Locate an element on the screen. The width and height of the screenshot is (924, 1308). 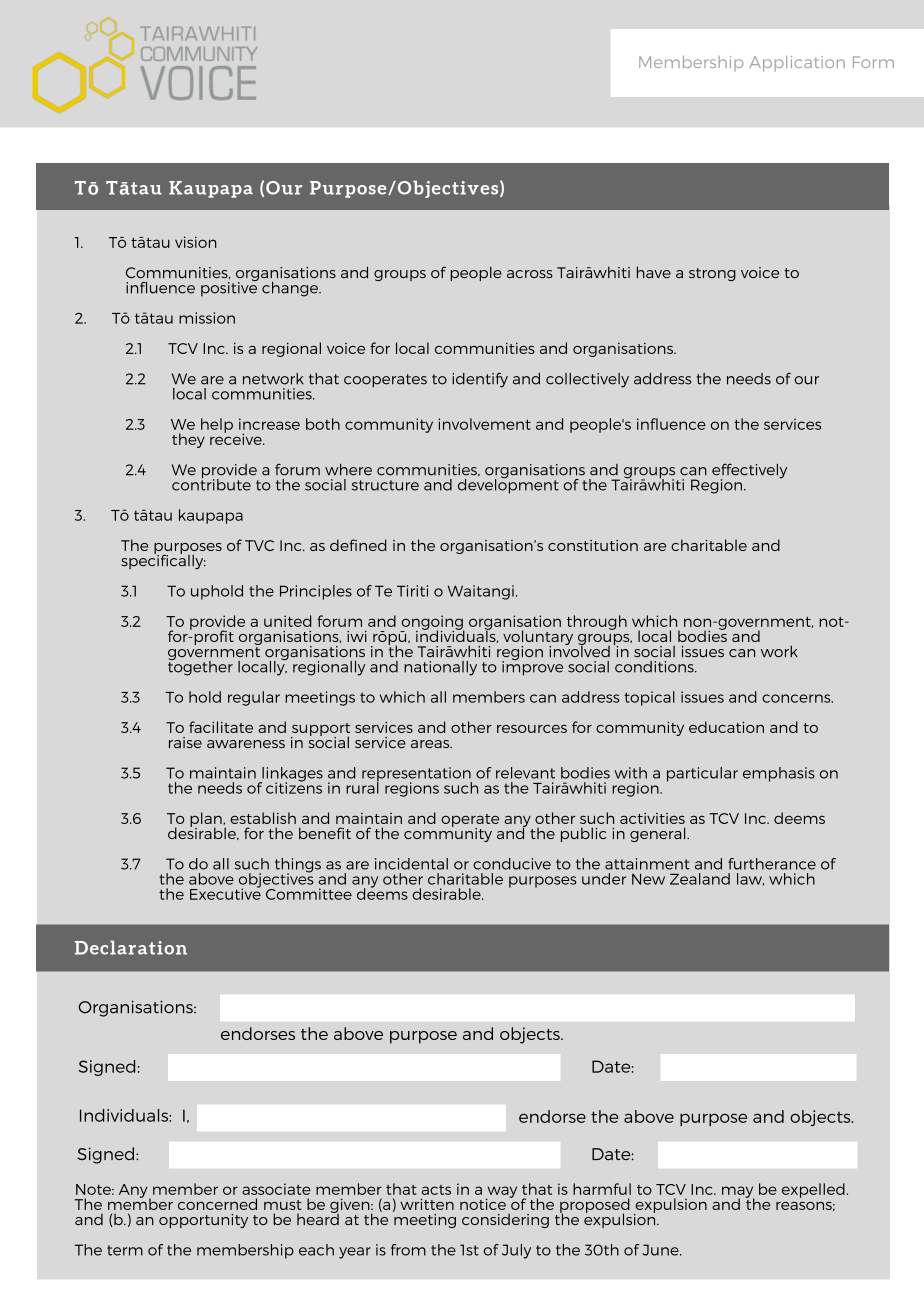
improve is located at coordinates (532, 667).
